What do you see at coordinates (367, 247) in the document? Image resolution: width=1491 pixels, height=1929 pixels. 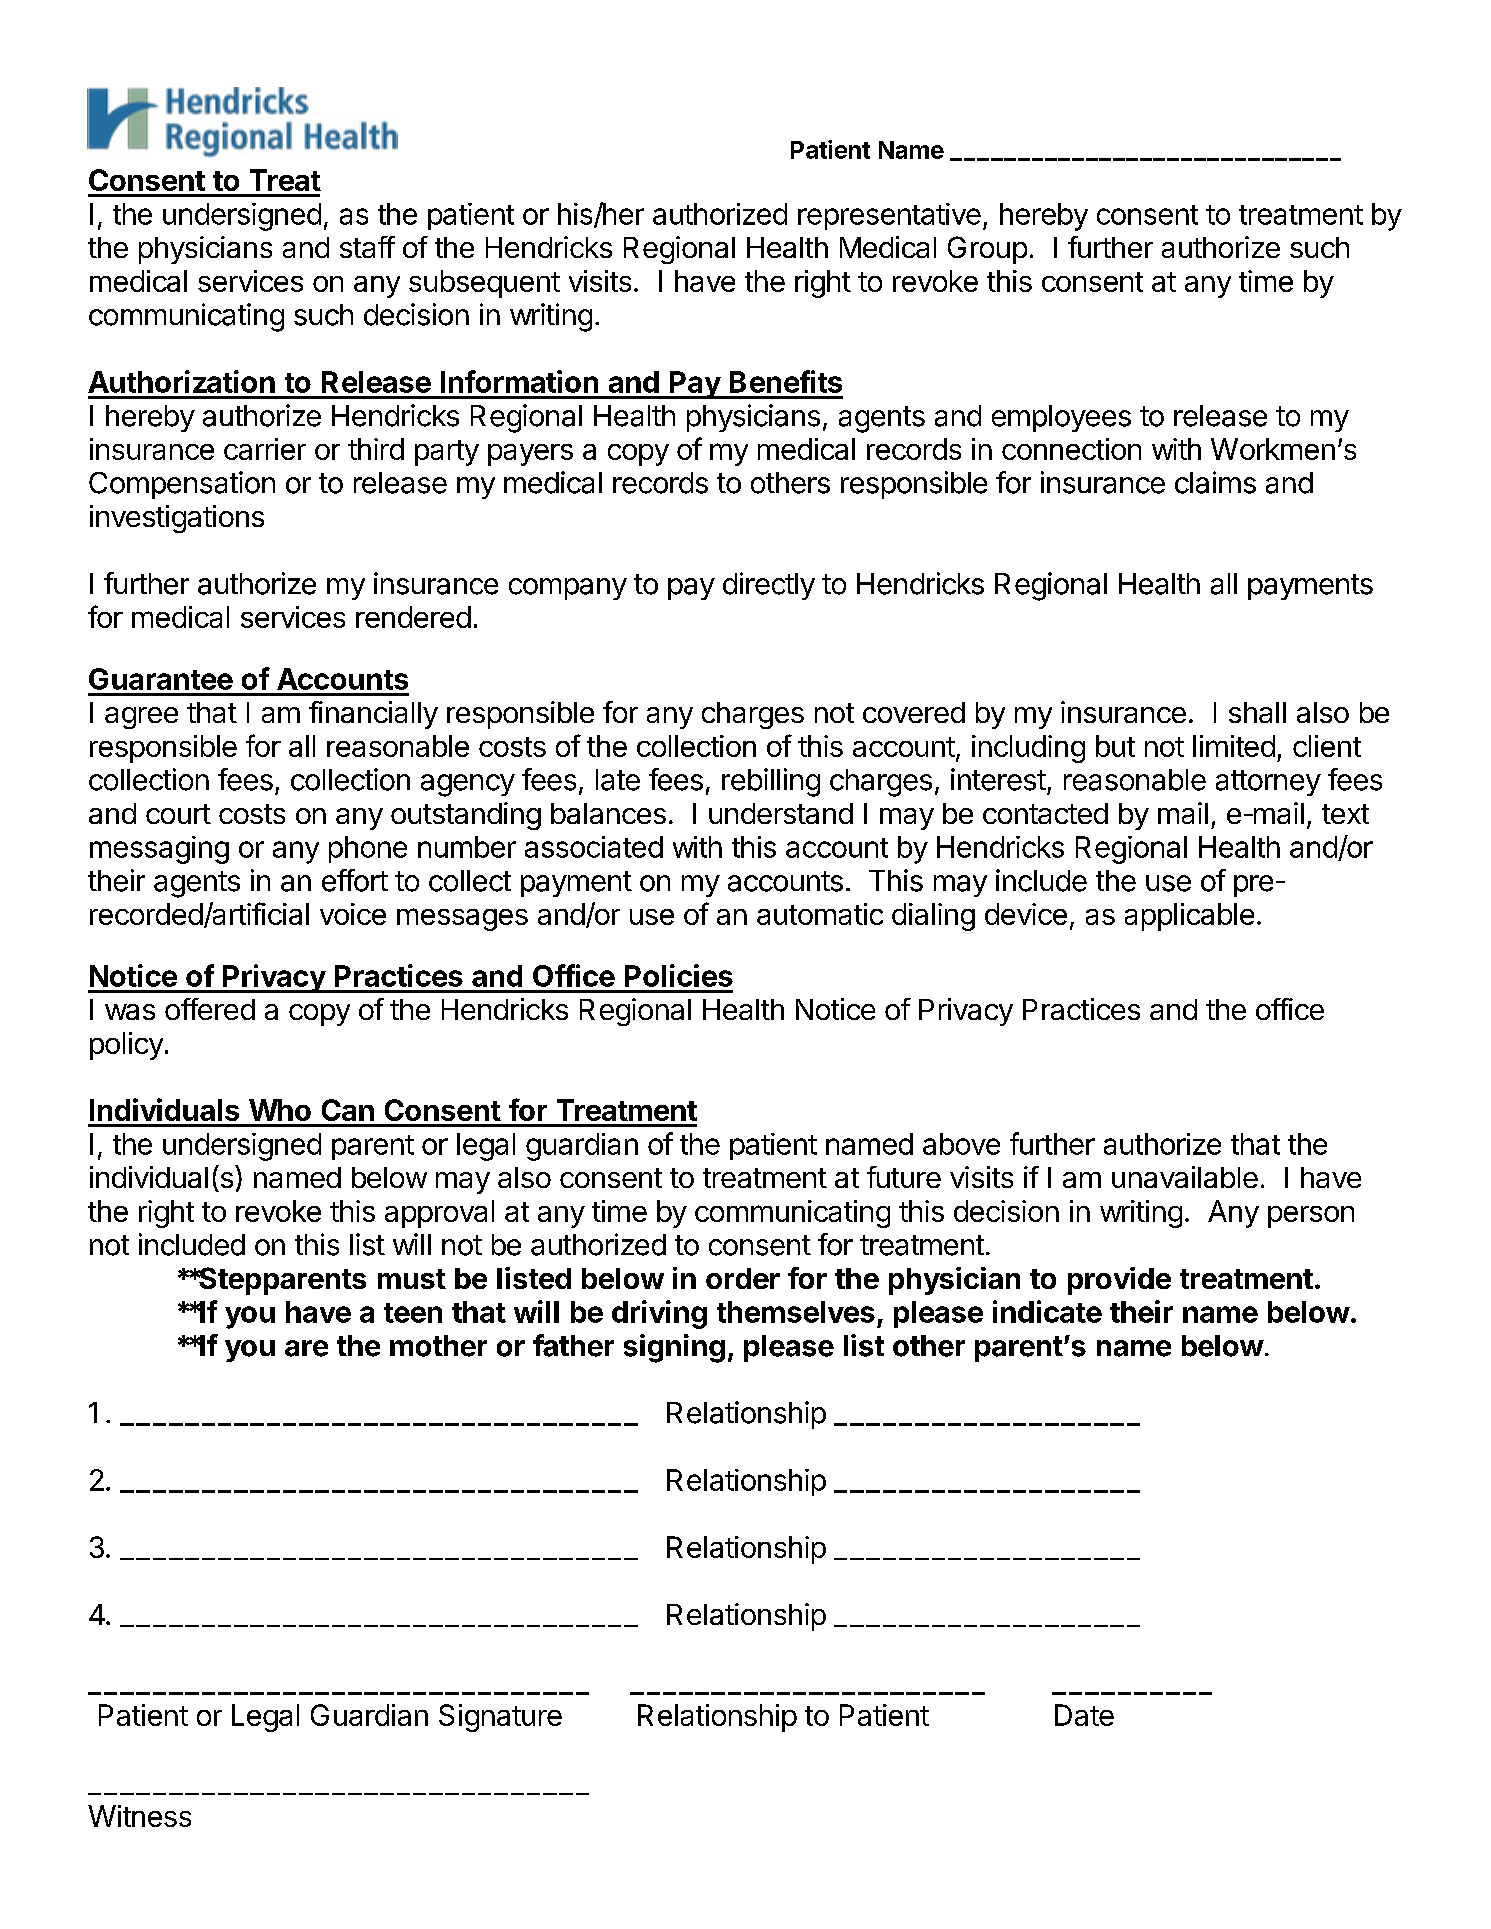 I see `staff` at bounding box center [367, 247].
